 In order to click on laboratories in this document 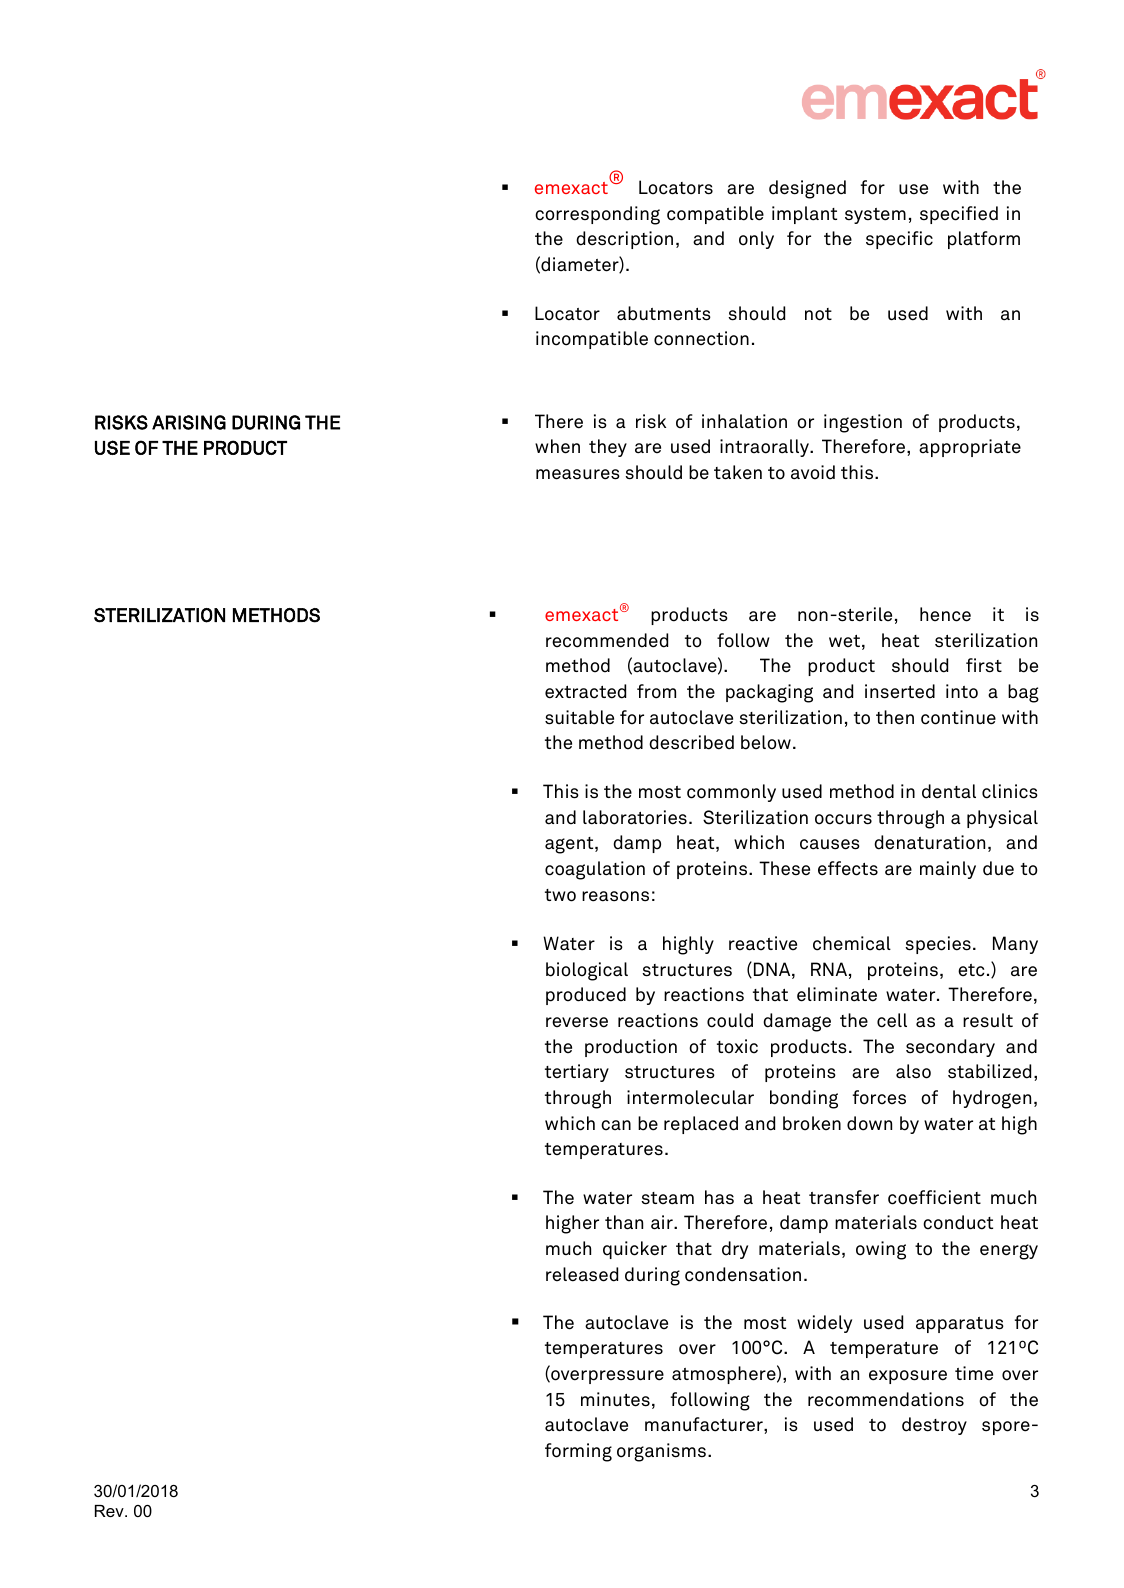, I will do `click(635, 817)`.
